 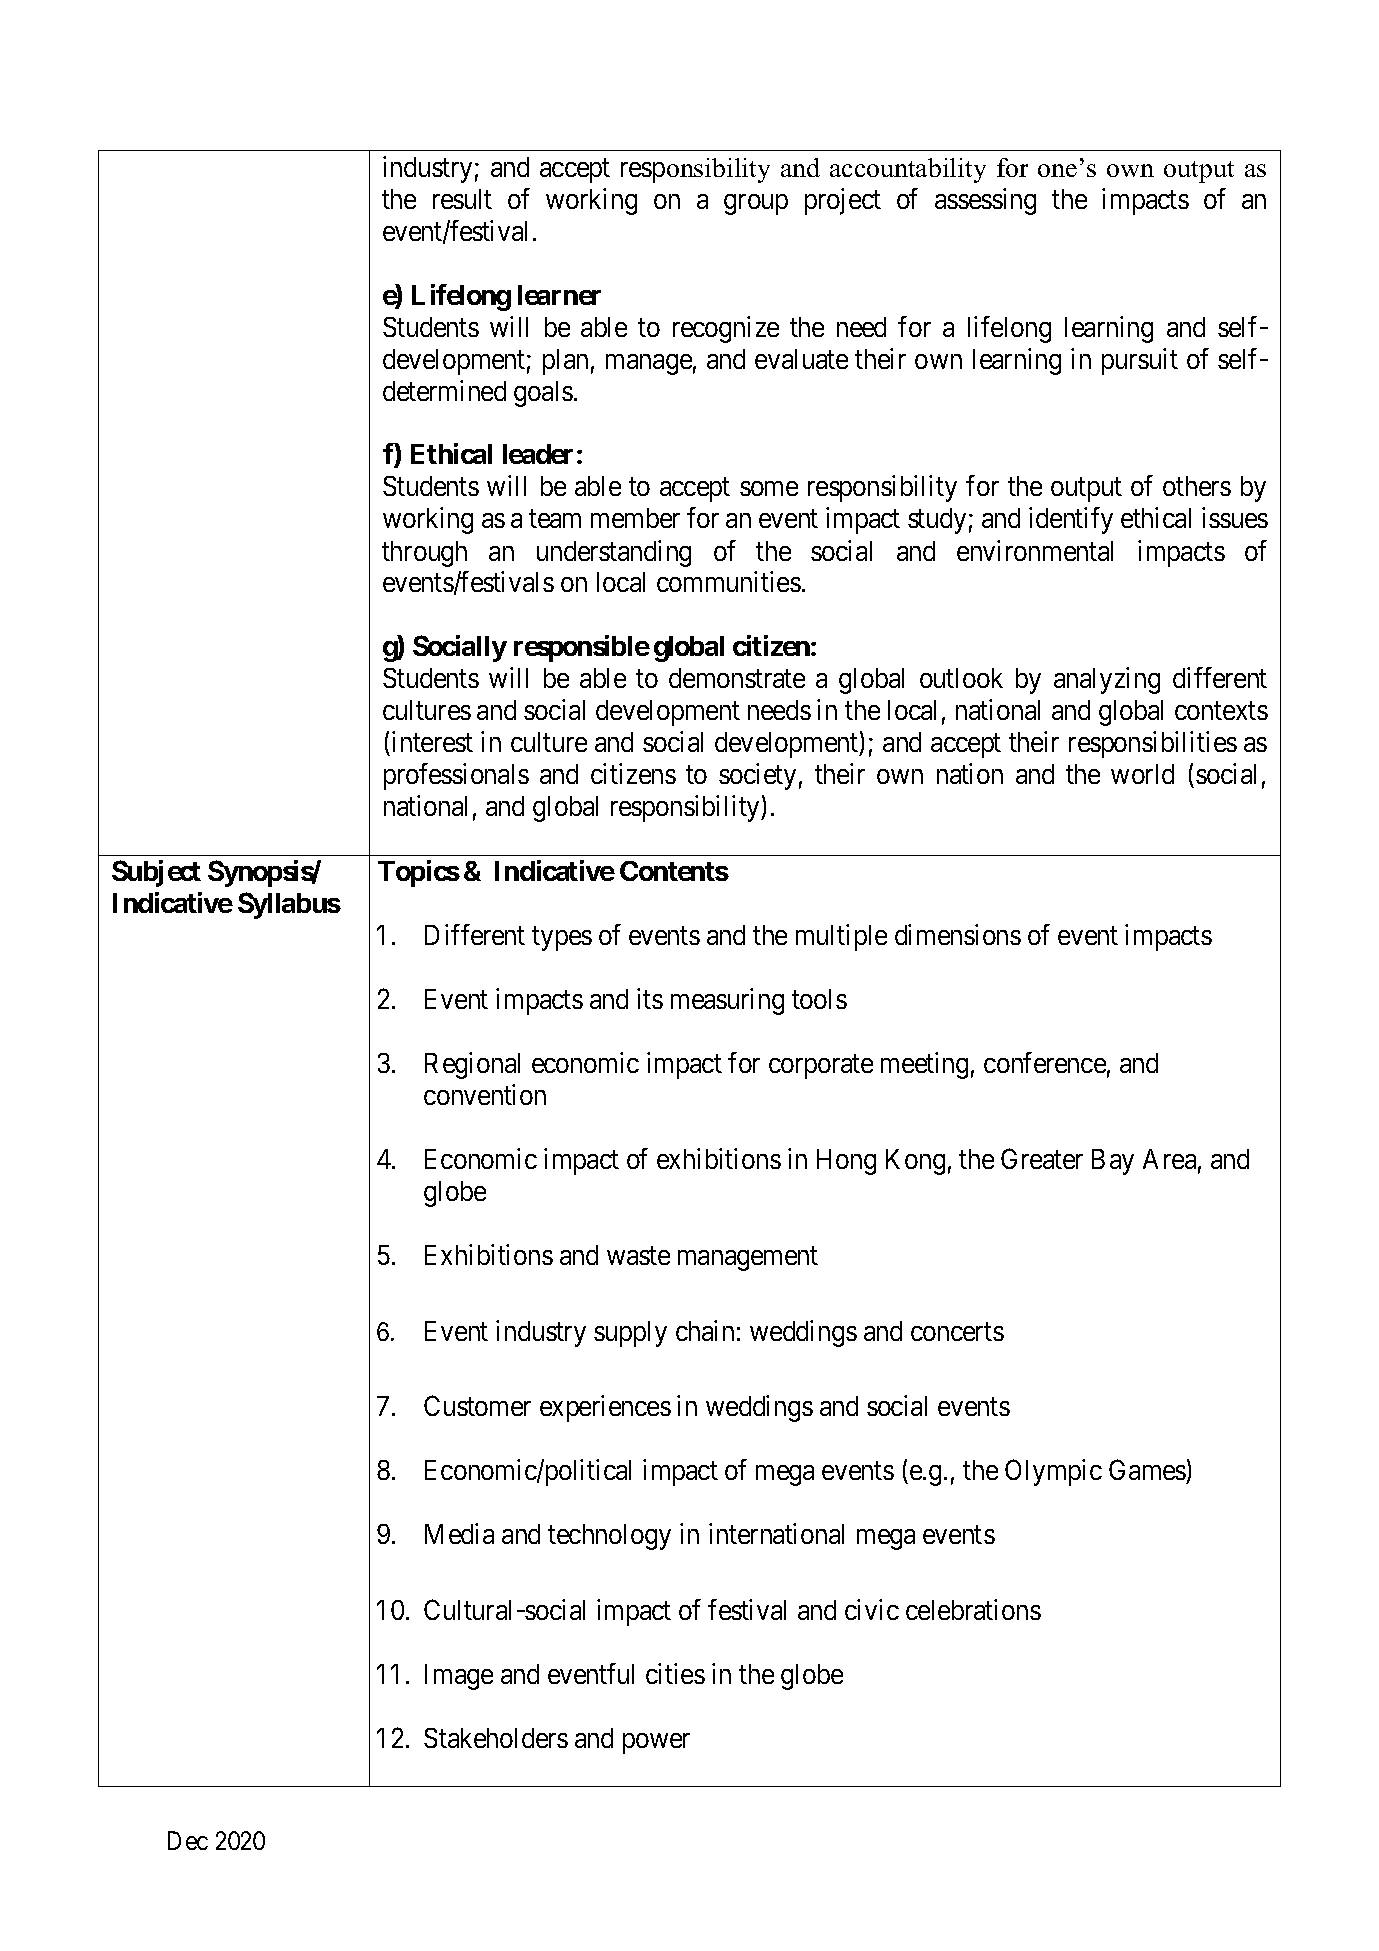 What do you see at coordinates (431, 743) in the screenshot?
I see `interest` at bounding box center [431, 743].
